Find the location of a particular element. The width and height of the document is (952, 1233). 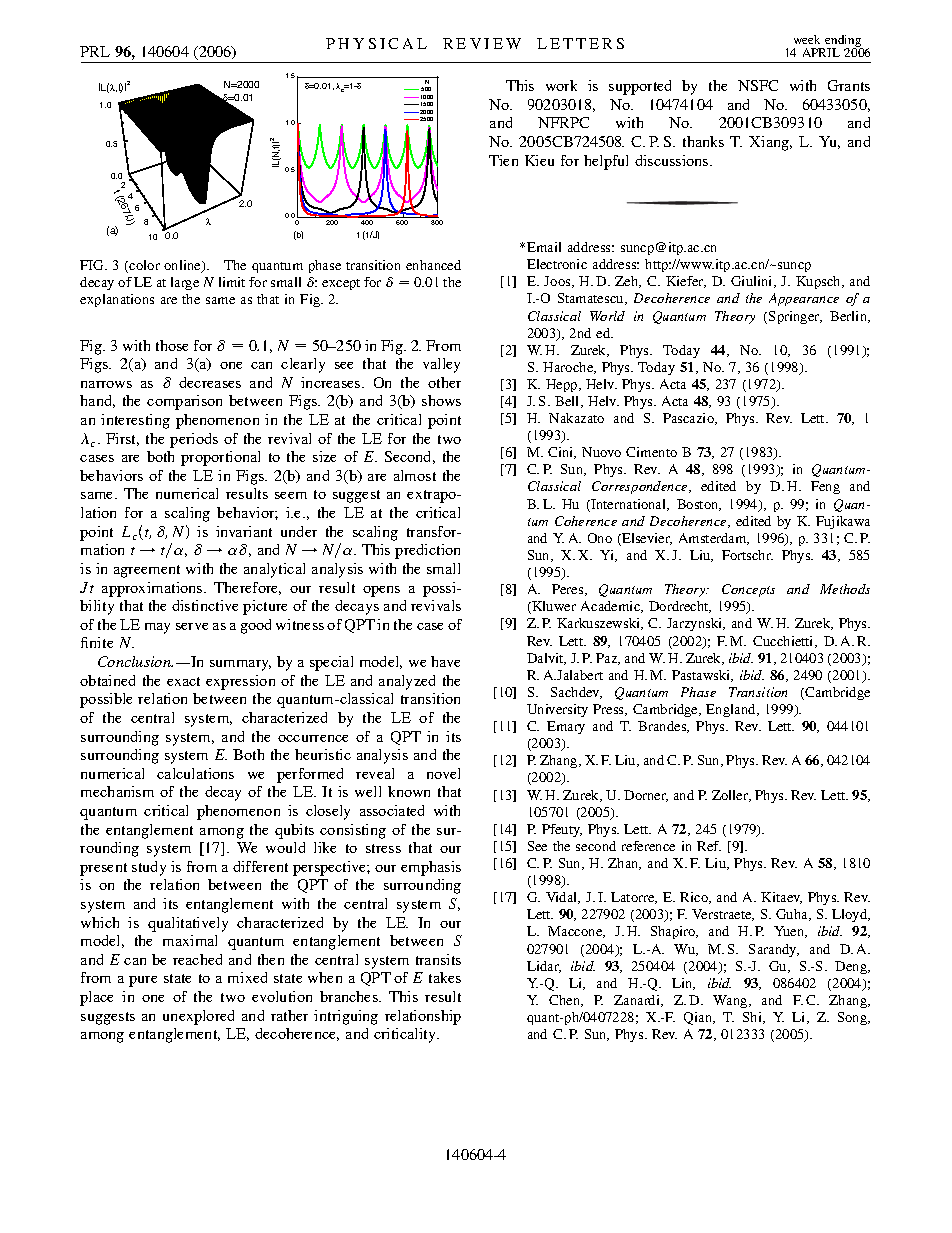

enhanced is located at coordinates (433, 265).
